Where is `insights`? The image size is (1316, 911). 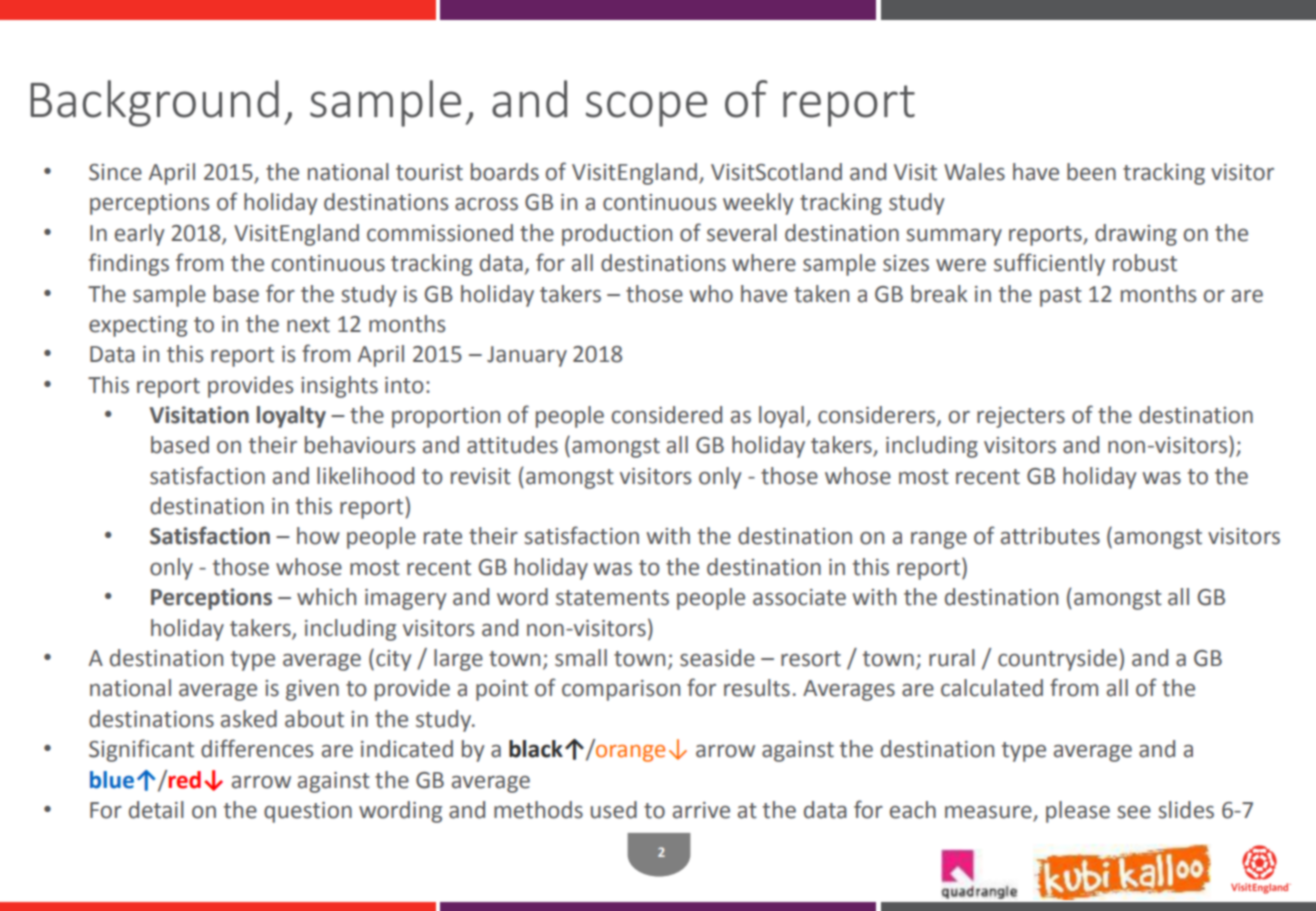 insights is located at coordinates (339, 387).
